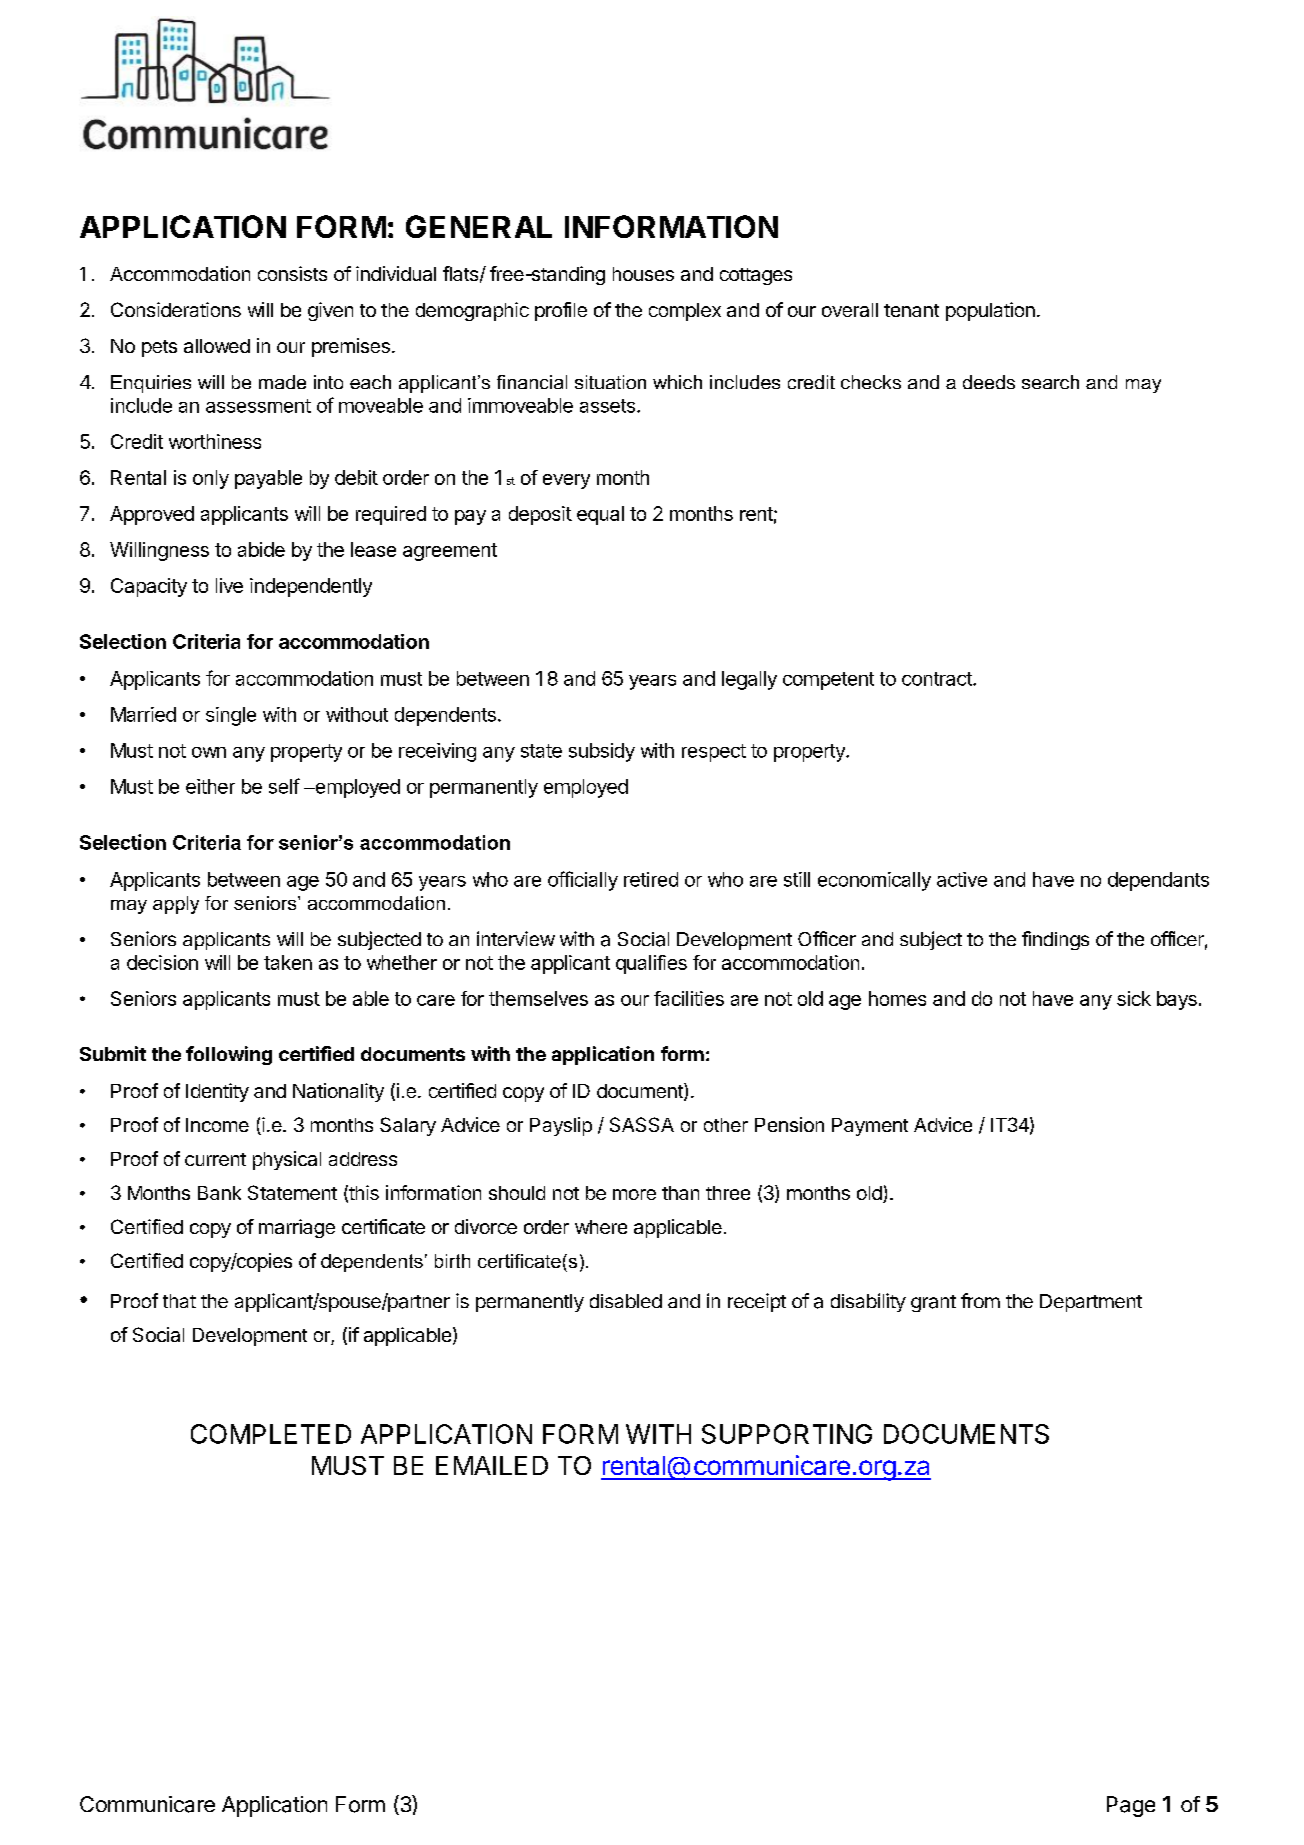  I want to click on SUPPORTING, so click(787, 1434).
